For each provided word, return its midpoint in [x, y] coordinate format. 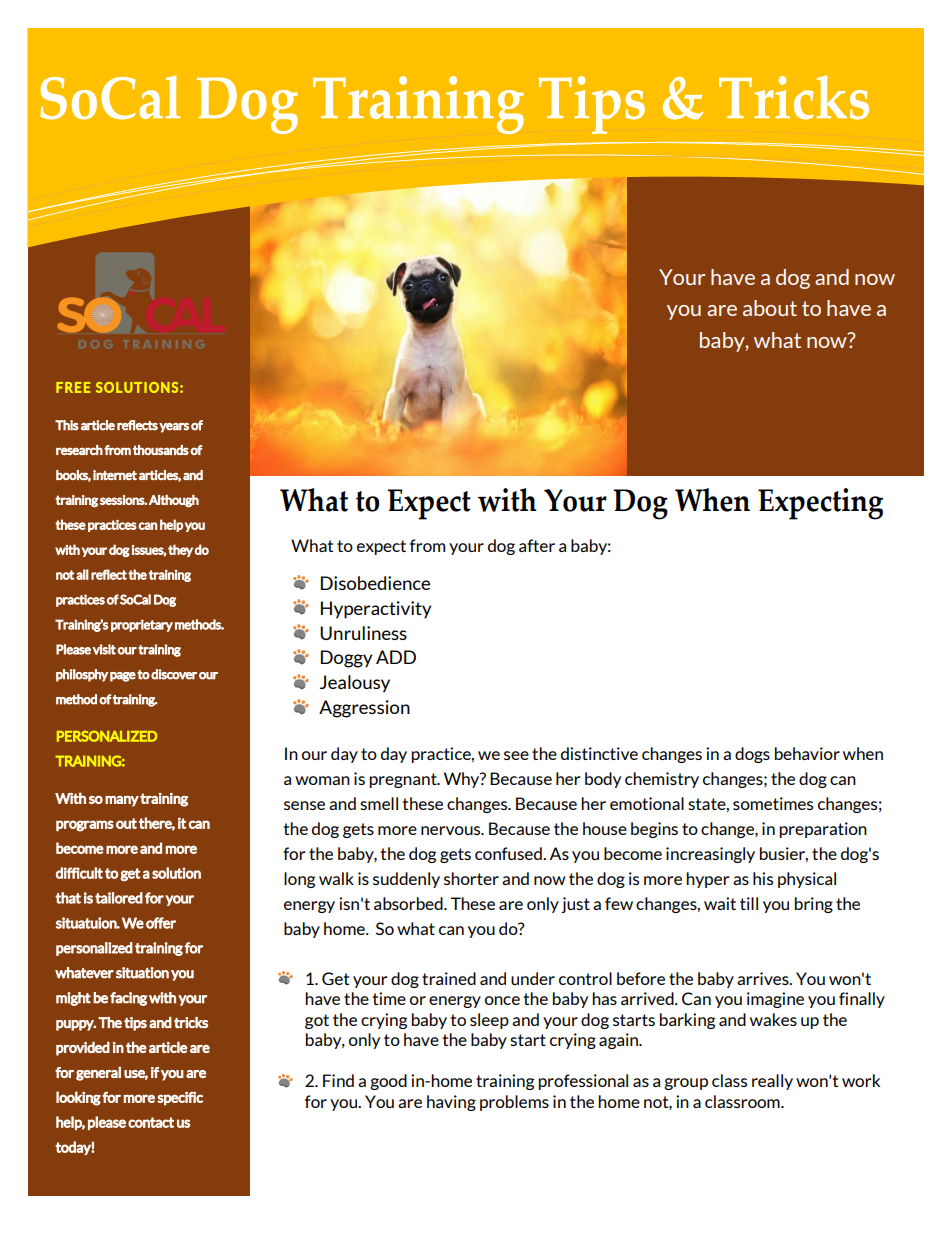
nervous [452, 830]
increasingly [710, 855]
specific [180, 1098]
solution [176, 873]
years [174, 428]
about [770, 308]
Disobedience [375, 583]
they [180, 550]
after [537, 545]
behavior [807, 753]
